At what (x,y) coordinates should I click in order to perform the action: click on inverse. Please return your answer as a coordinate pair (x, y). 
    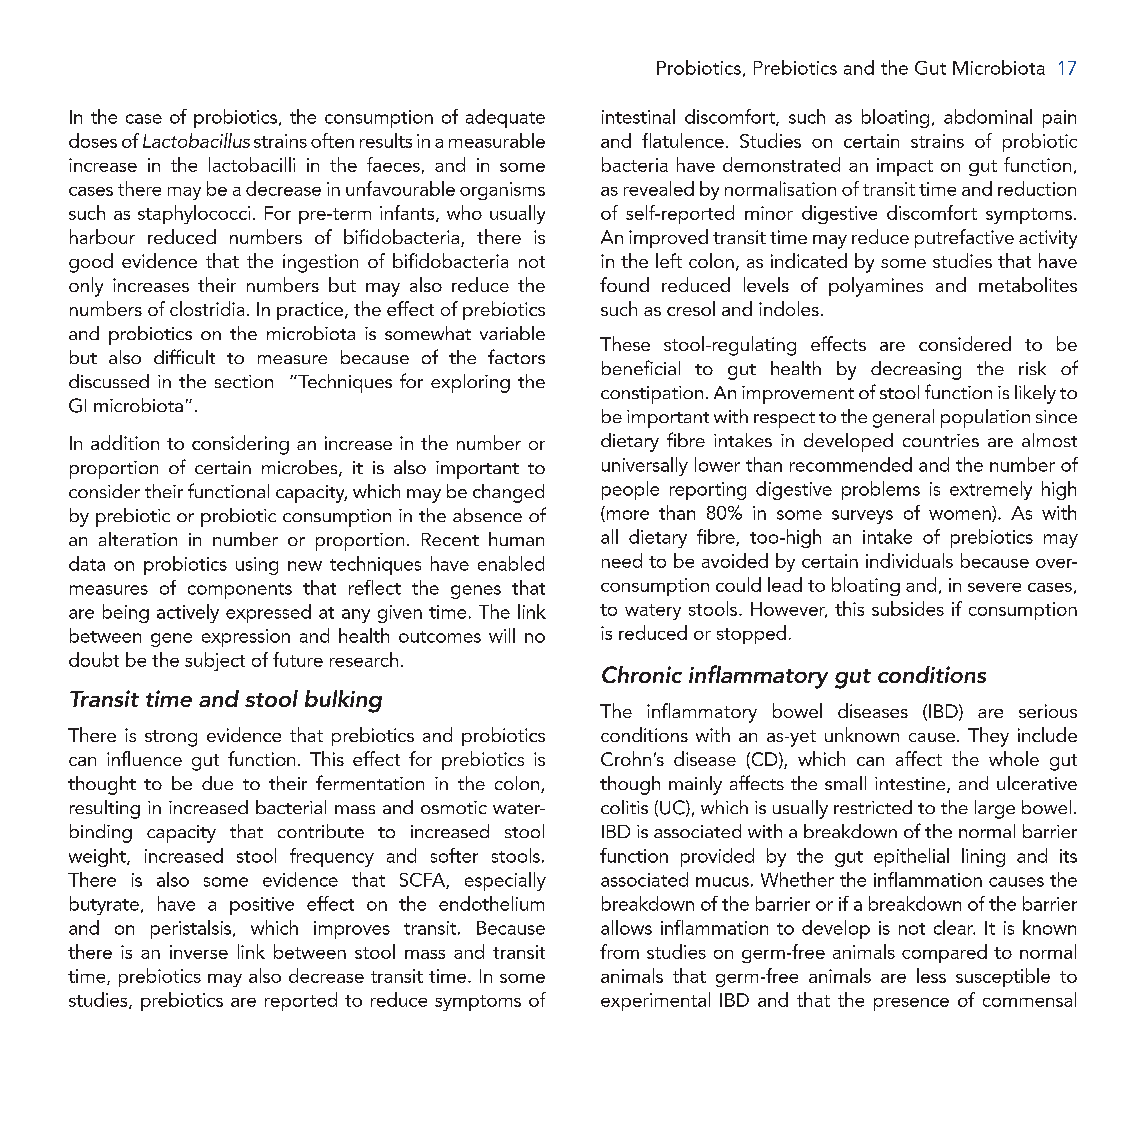
    Looking at the image, I should click on (199, 952).
